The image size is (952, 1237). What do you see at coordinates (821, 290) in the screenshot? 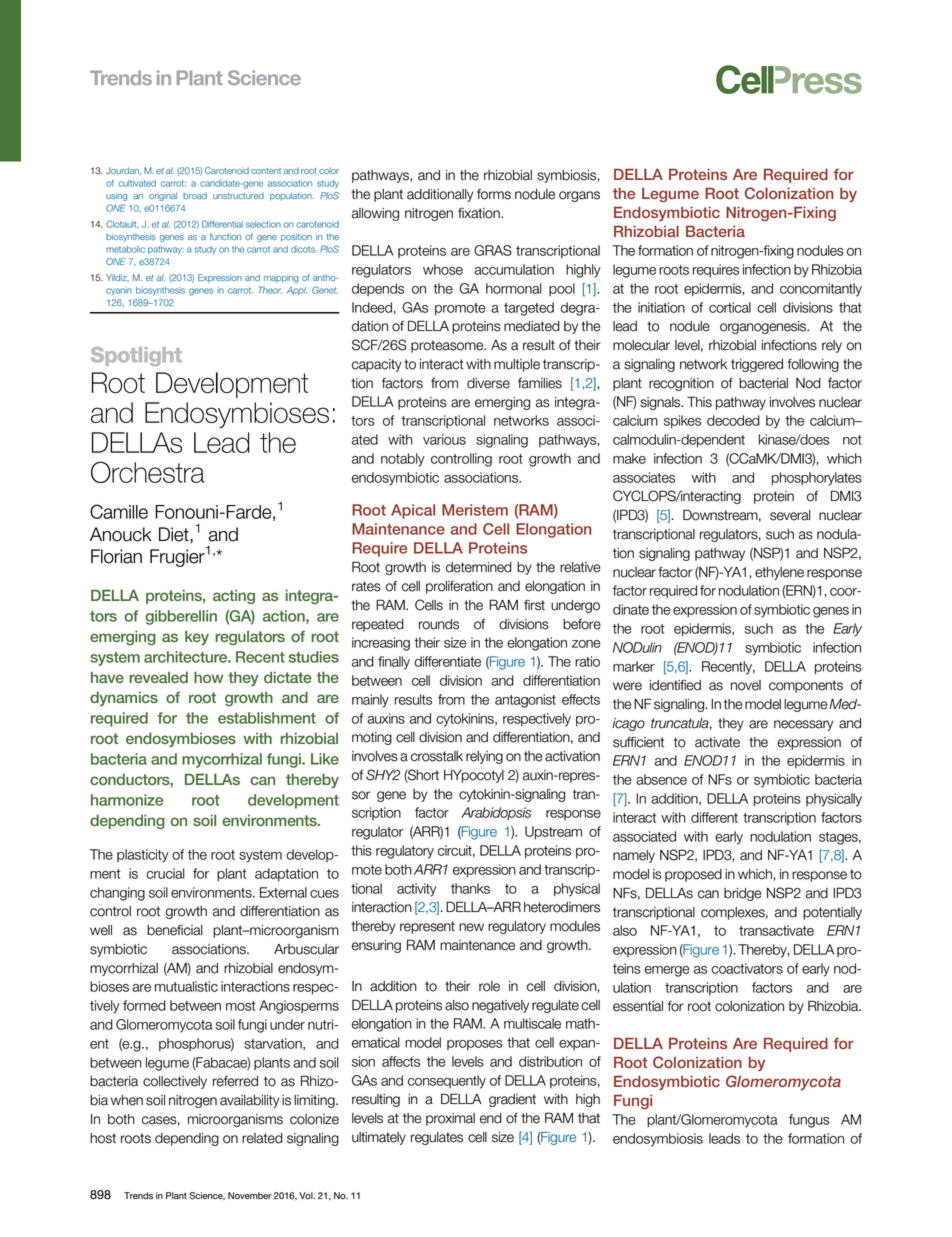
I see `concomitantly` at bounding box center [821, 290].
